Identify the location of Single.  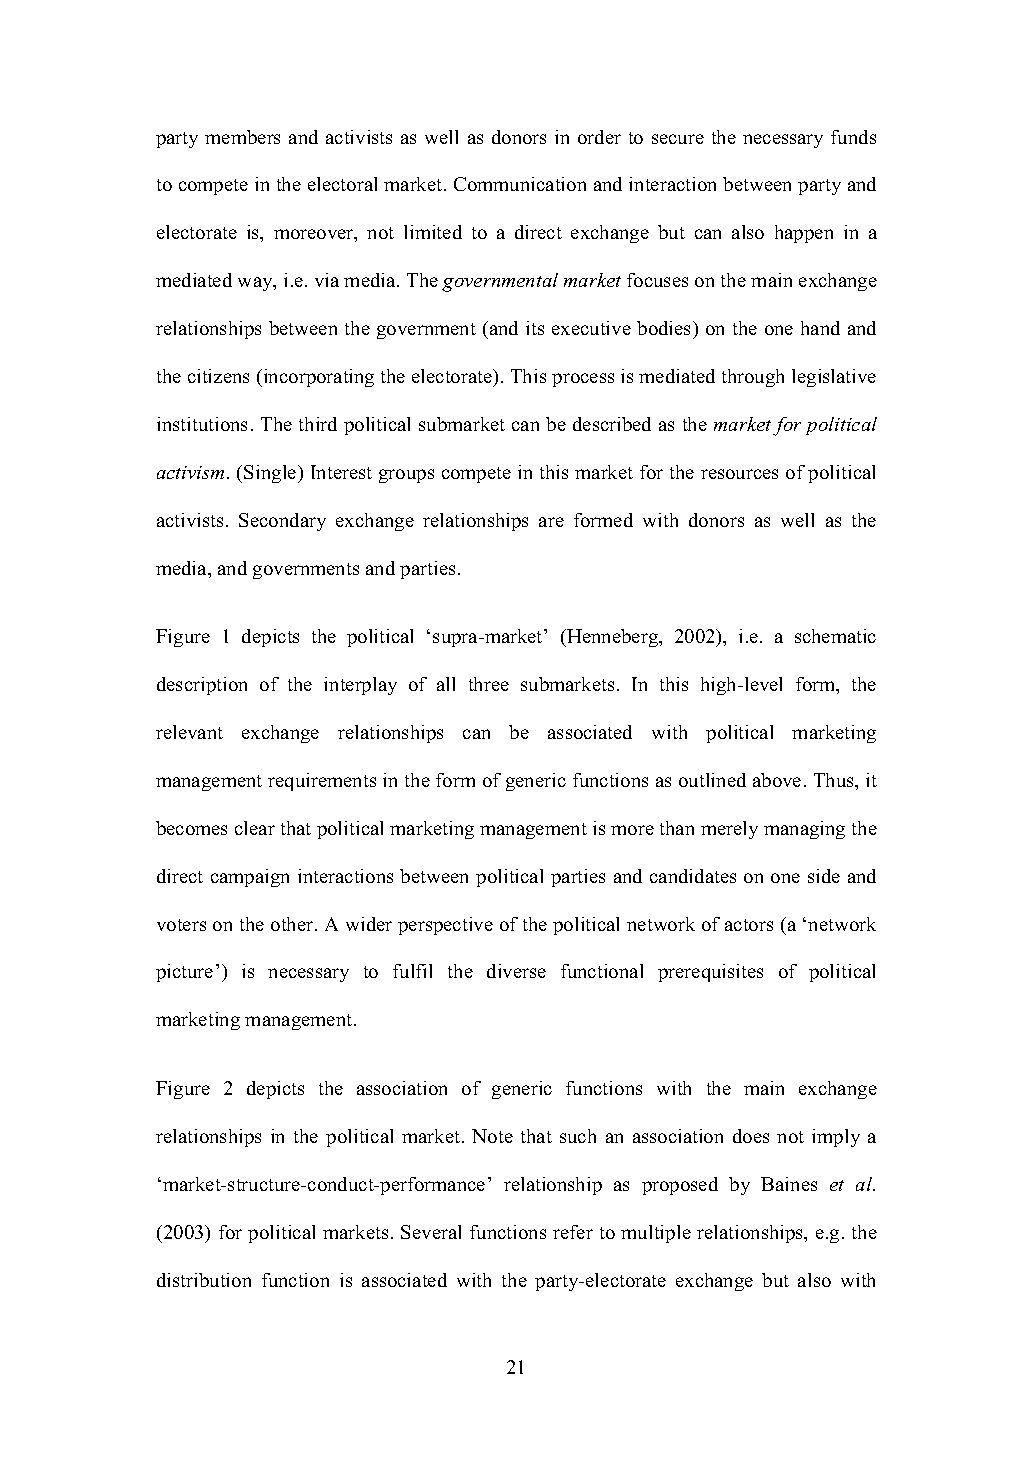
(271, 474).
